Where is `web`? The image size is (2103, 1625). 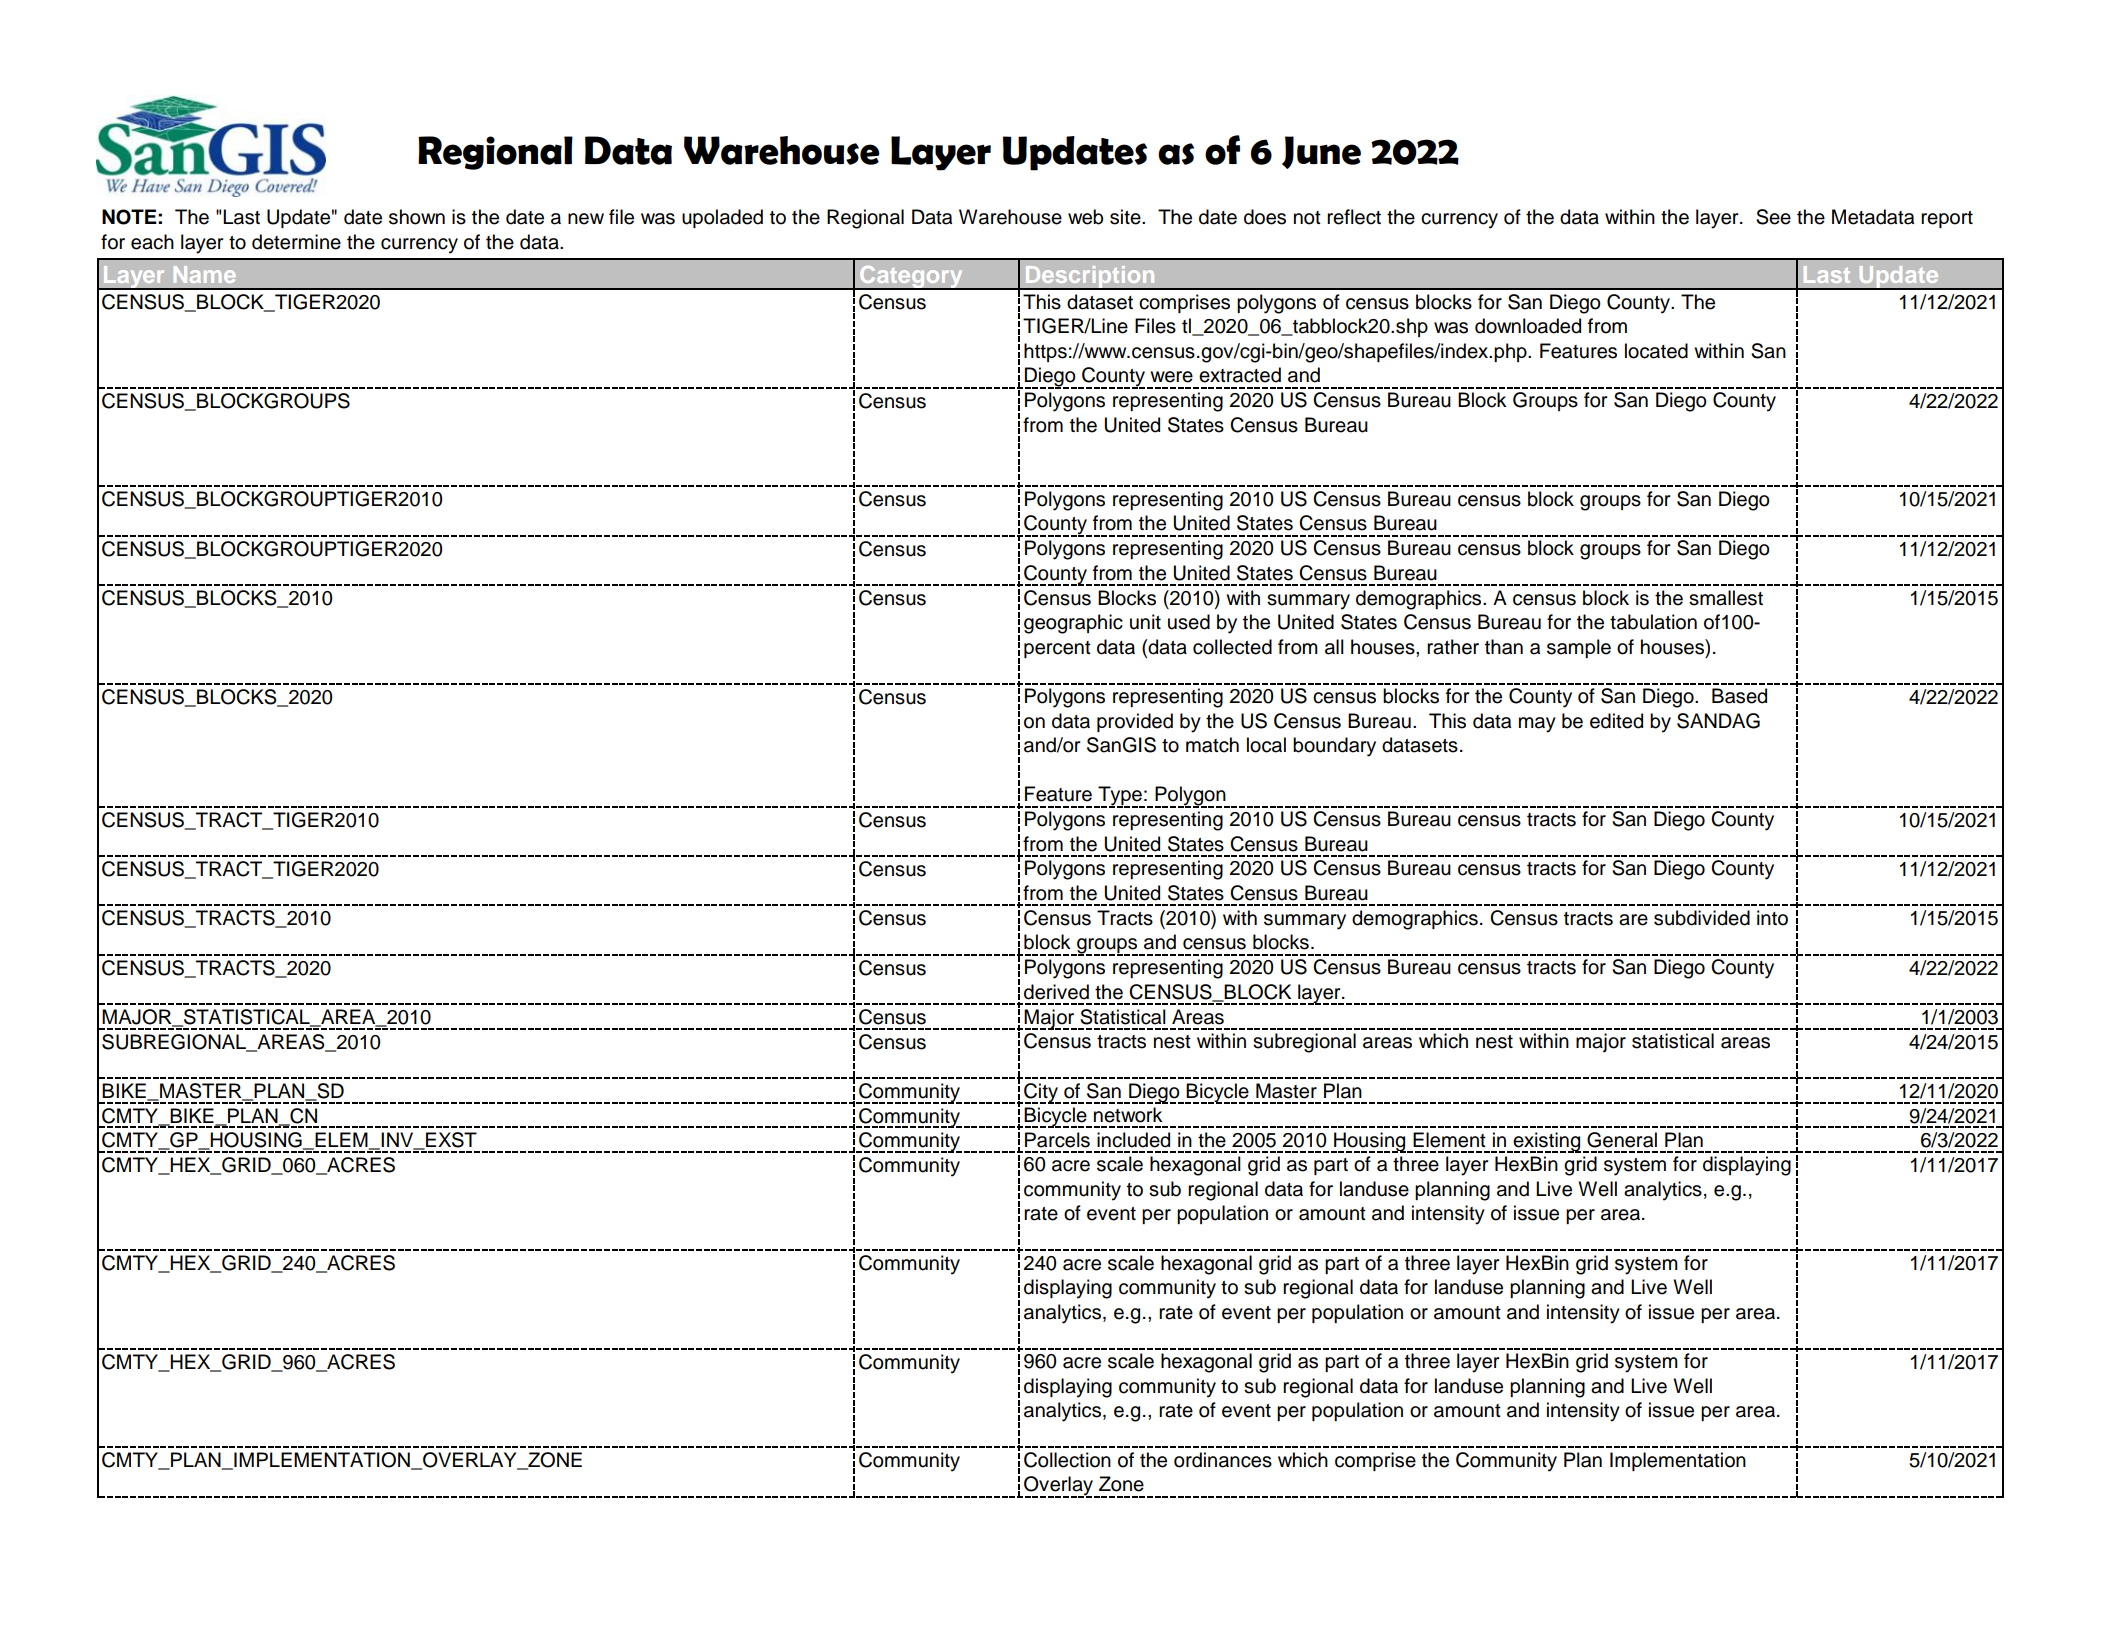 web is located at coordinates (1085, 217).
